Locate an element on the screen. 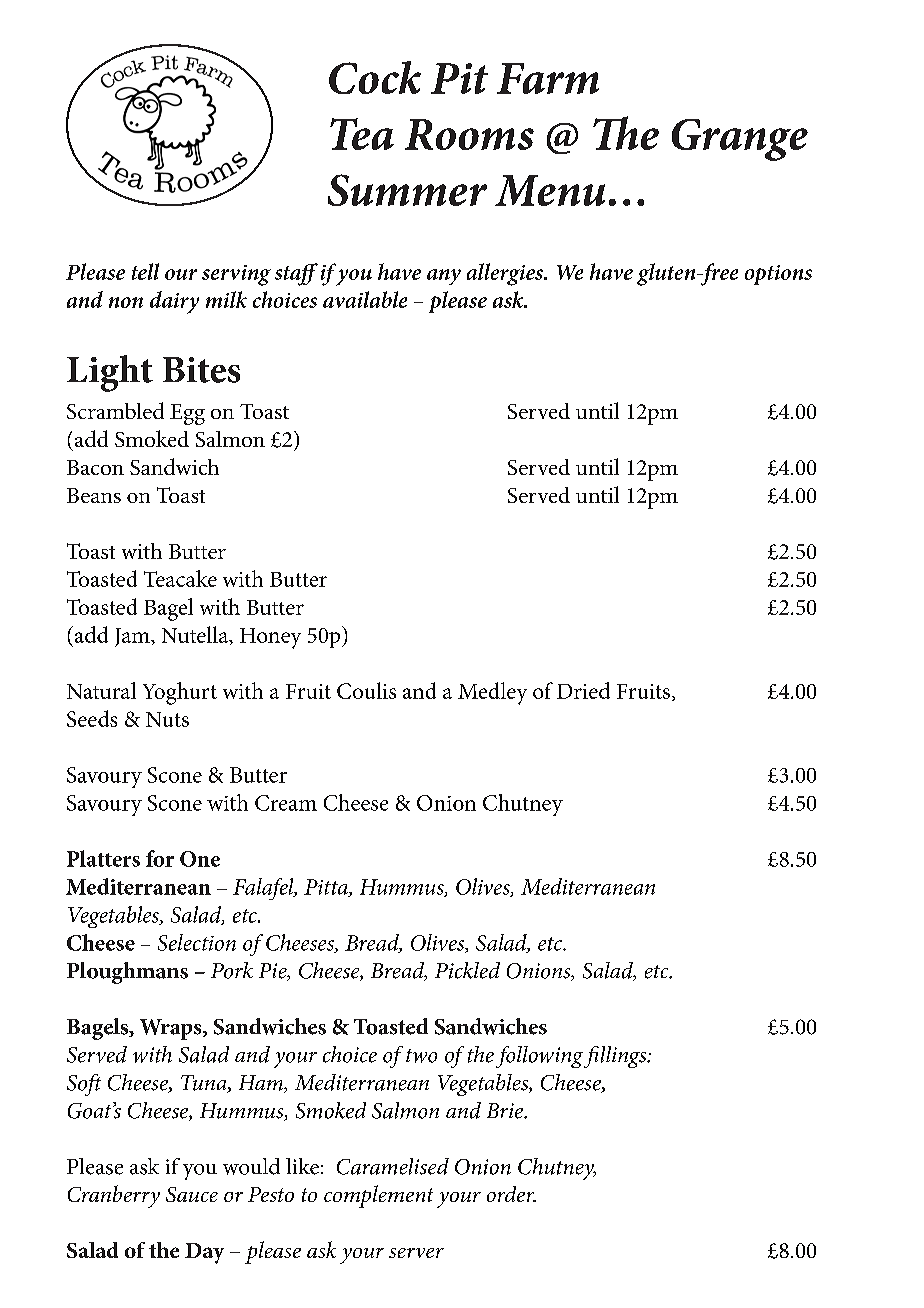  for is located at coordinates (160, 858).
